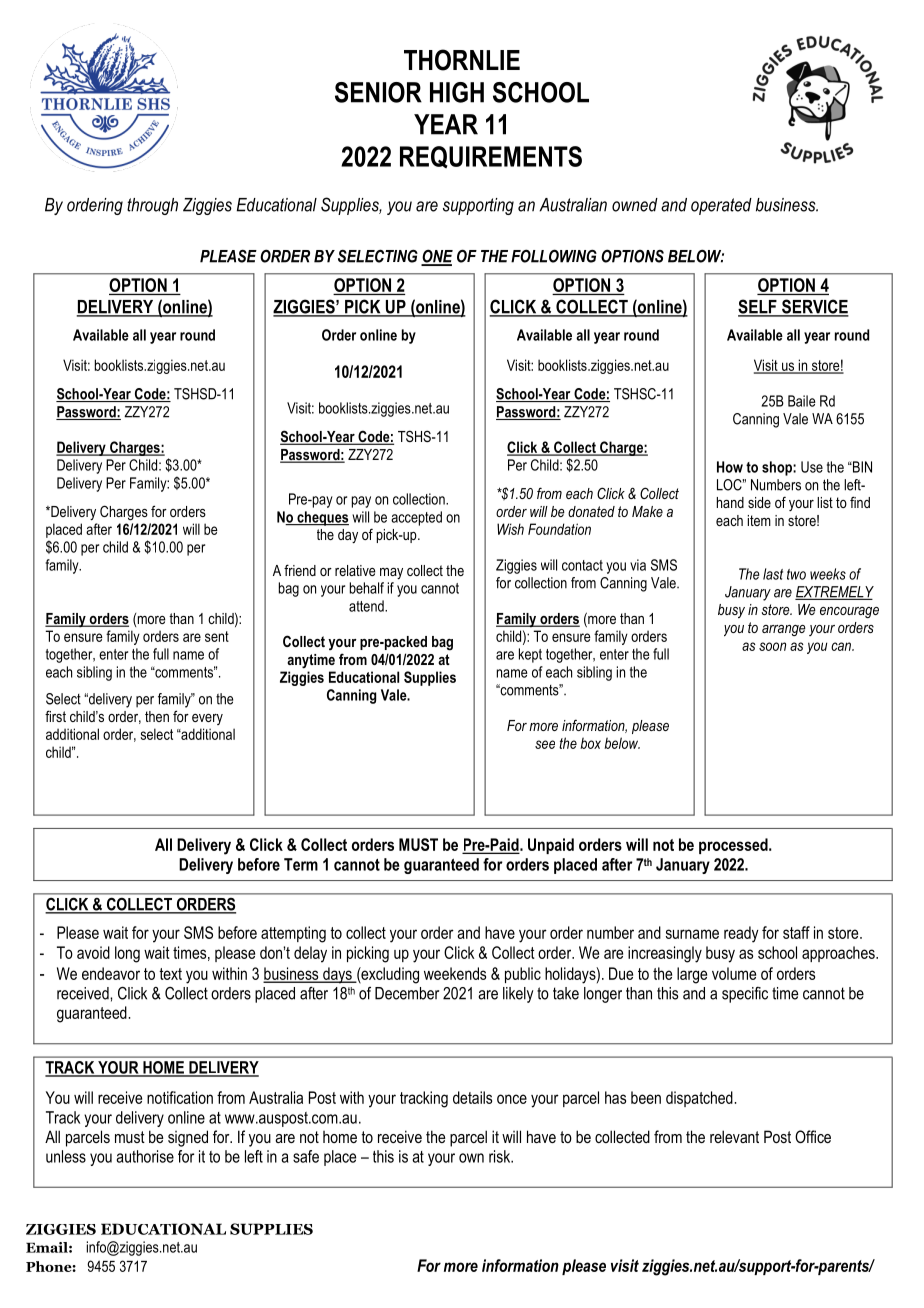 The width and height of the screenshot is (924, 1308). What do you see at coordinates (217, 636) in the screenshot?
I see `sent` at bounding box center [217, 636].
